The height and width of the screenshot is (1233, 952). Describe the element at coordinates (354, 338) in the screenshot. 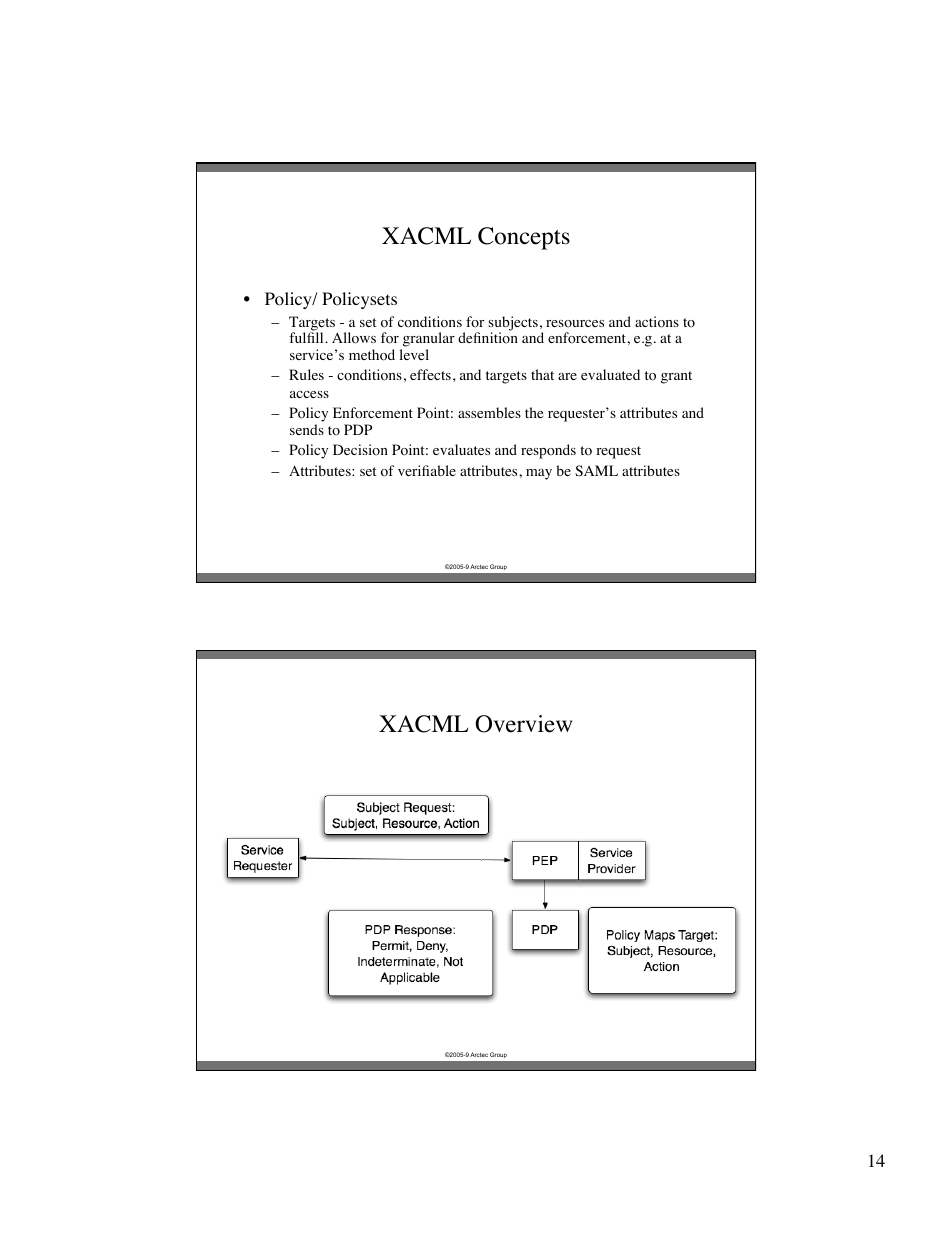

I see `Allows` at that location.
